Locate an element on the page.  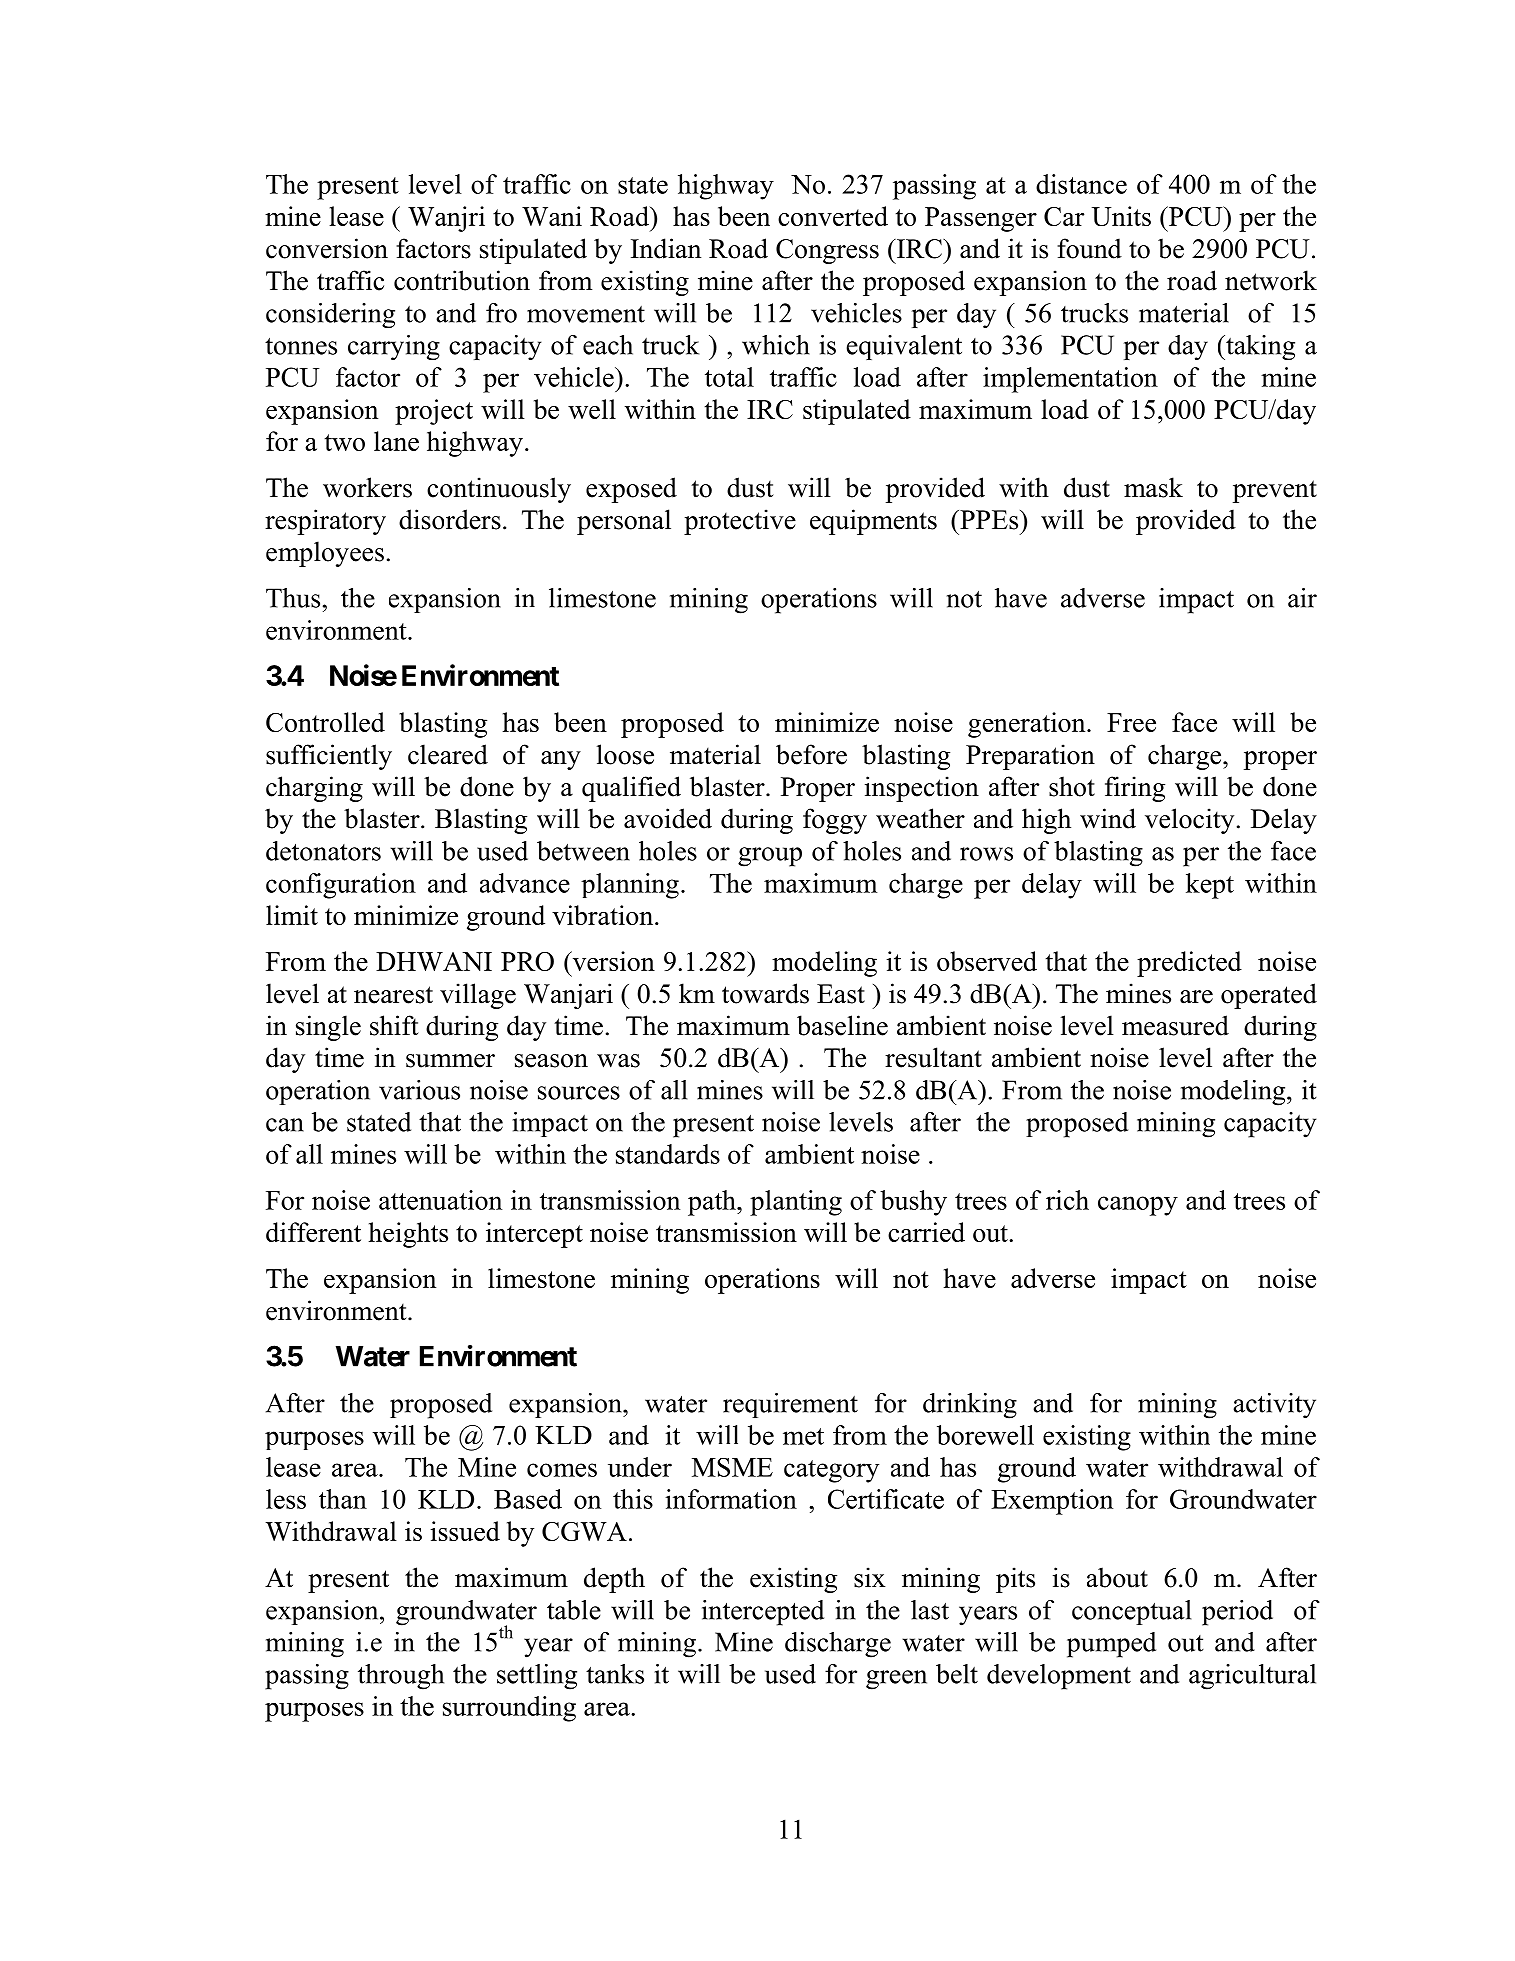
Units is located at coordinates (1121, 216).
